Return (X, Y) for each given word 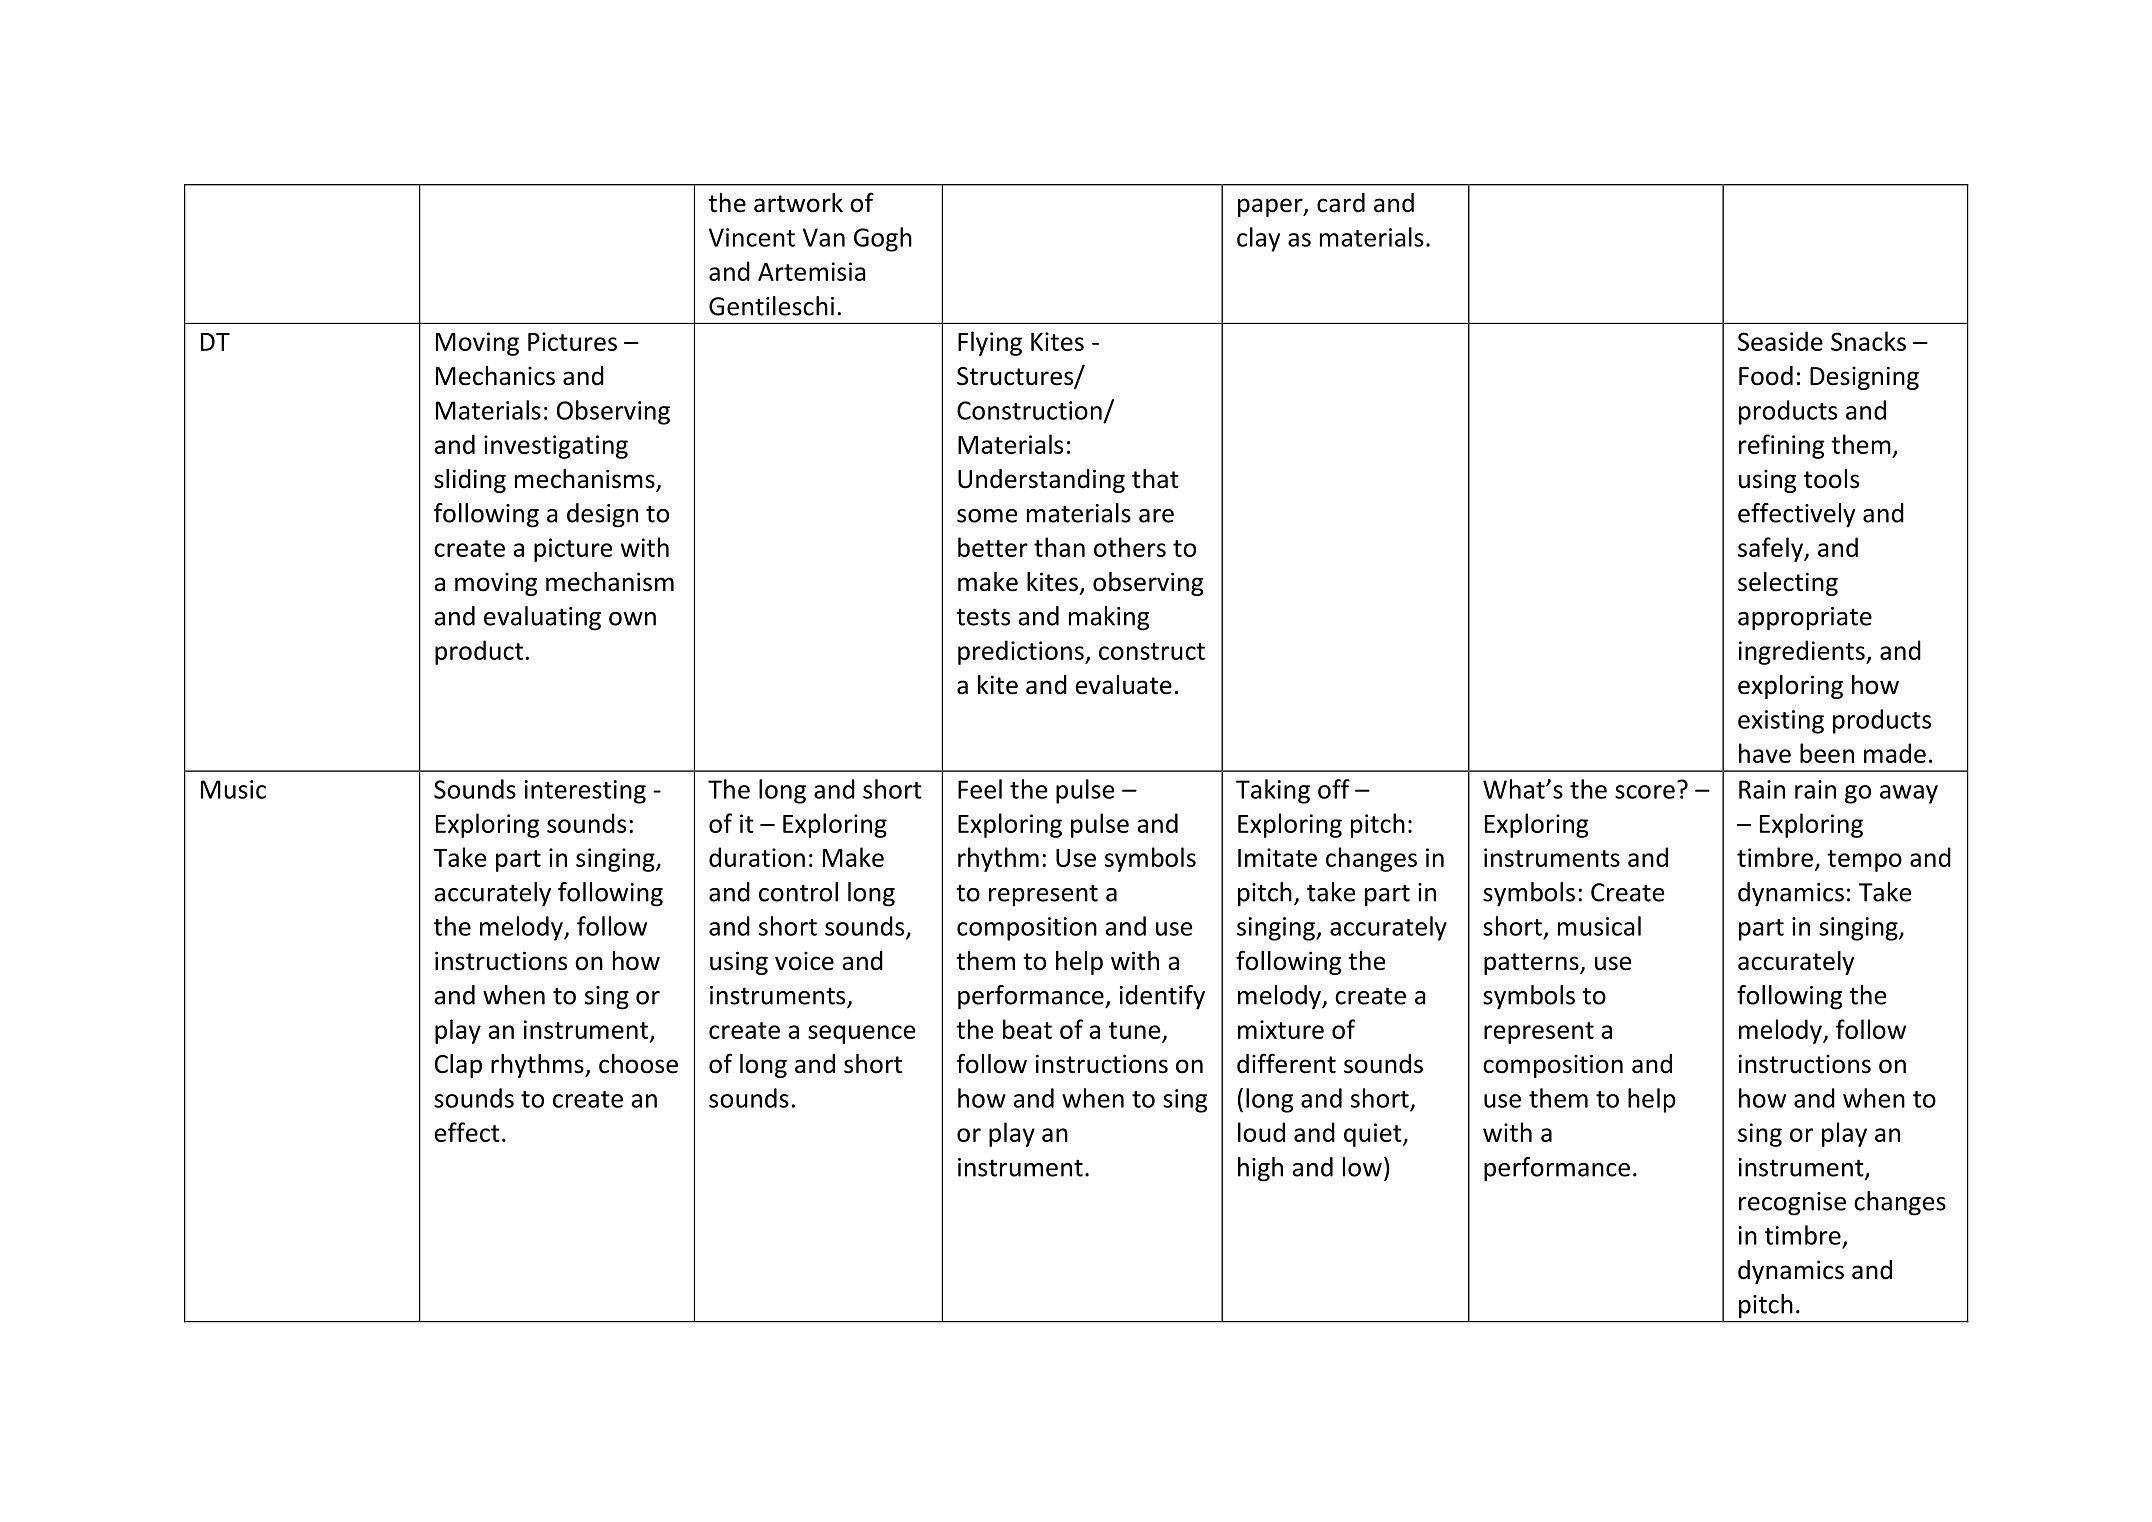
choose (638, 1064)
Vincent (752, 237)
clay (1258, 239)
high (1260, 1169)
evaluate (1123, 685)
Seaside (1780, 341)
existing (1781, 722)
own (632, 619)
